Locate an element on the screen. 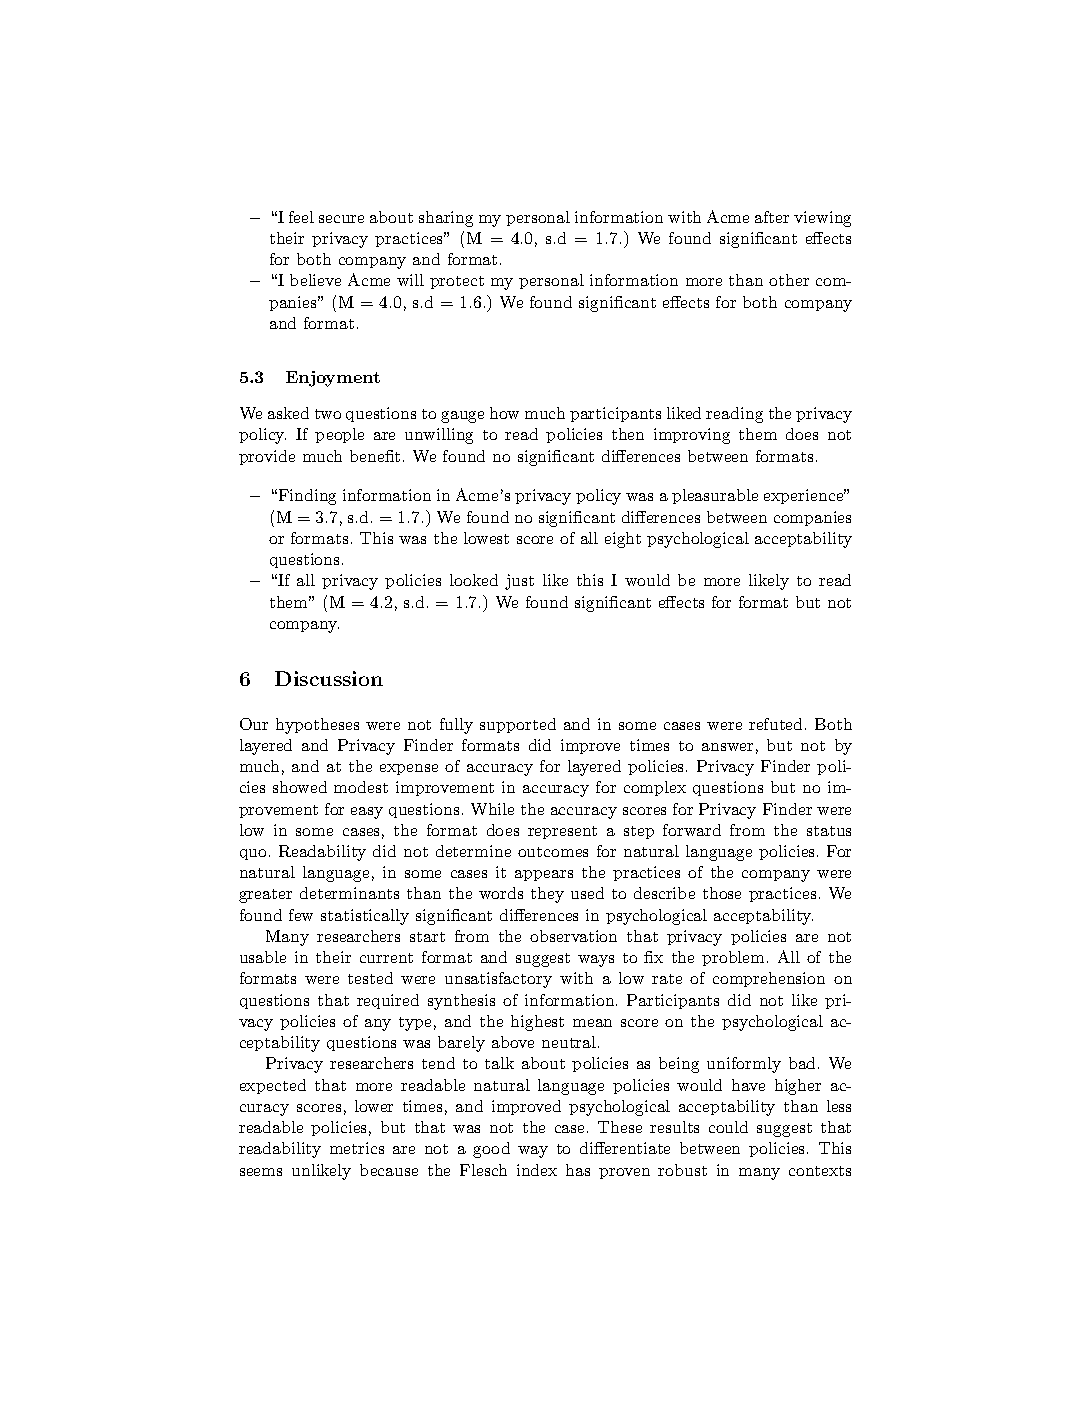  after is located at coordinates (772, 217).
